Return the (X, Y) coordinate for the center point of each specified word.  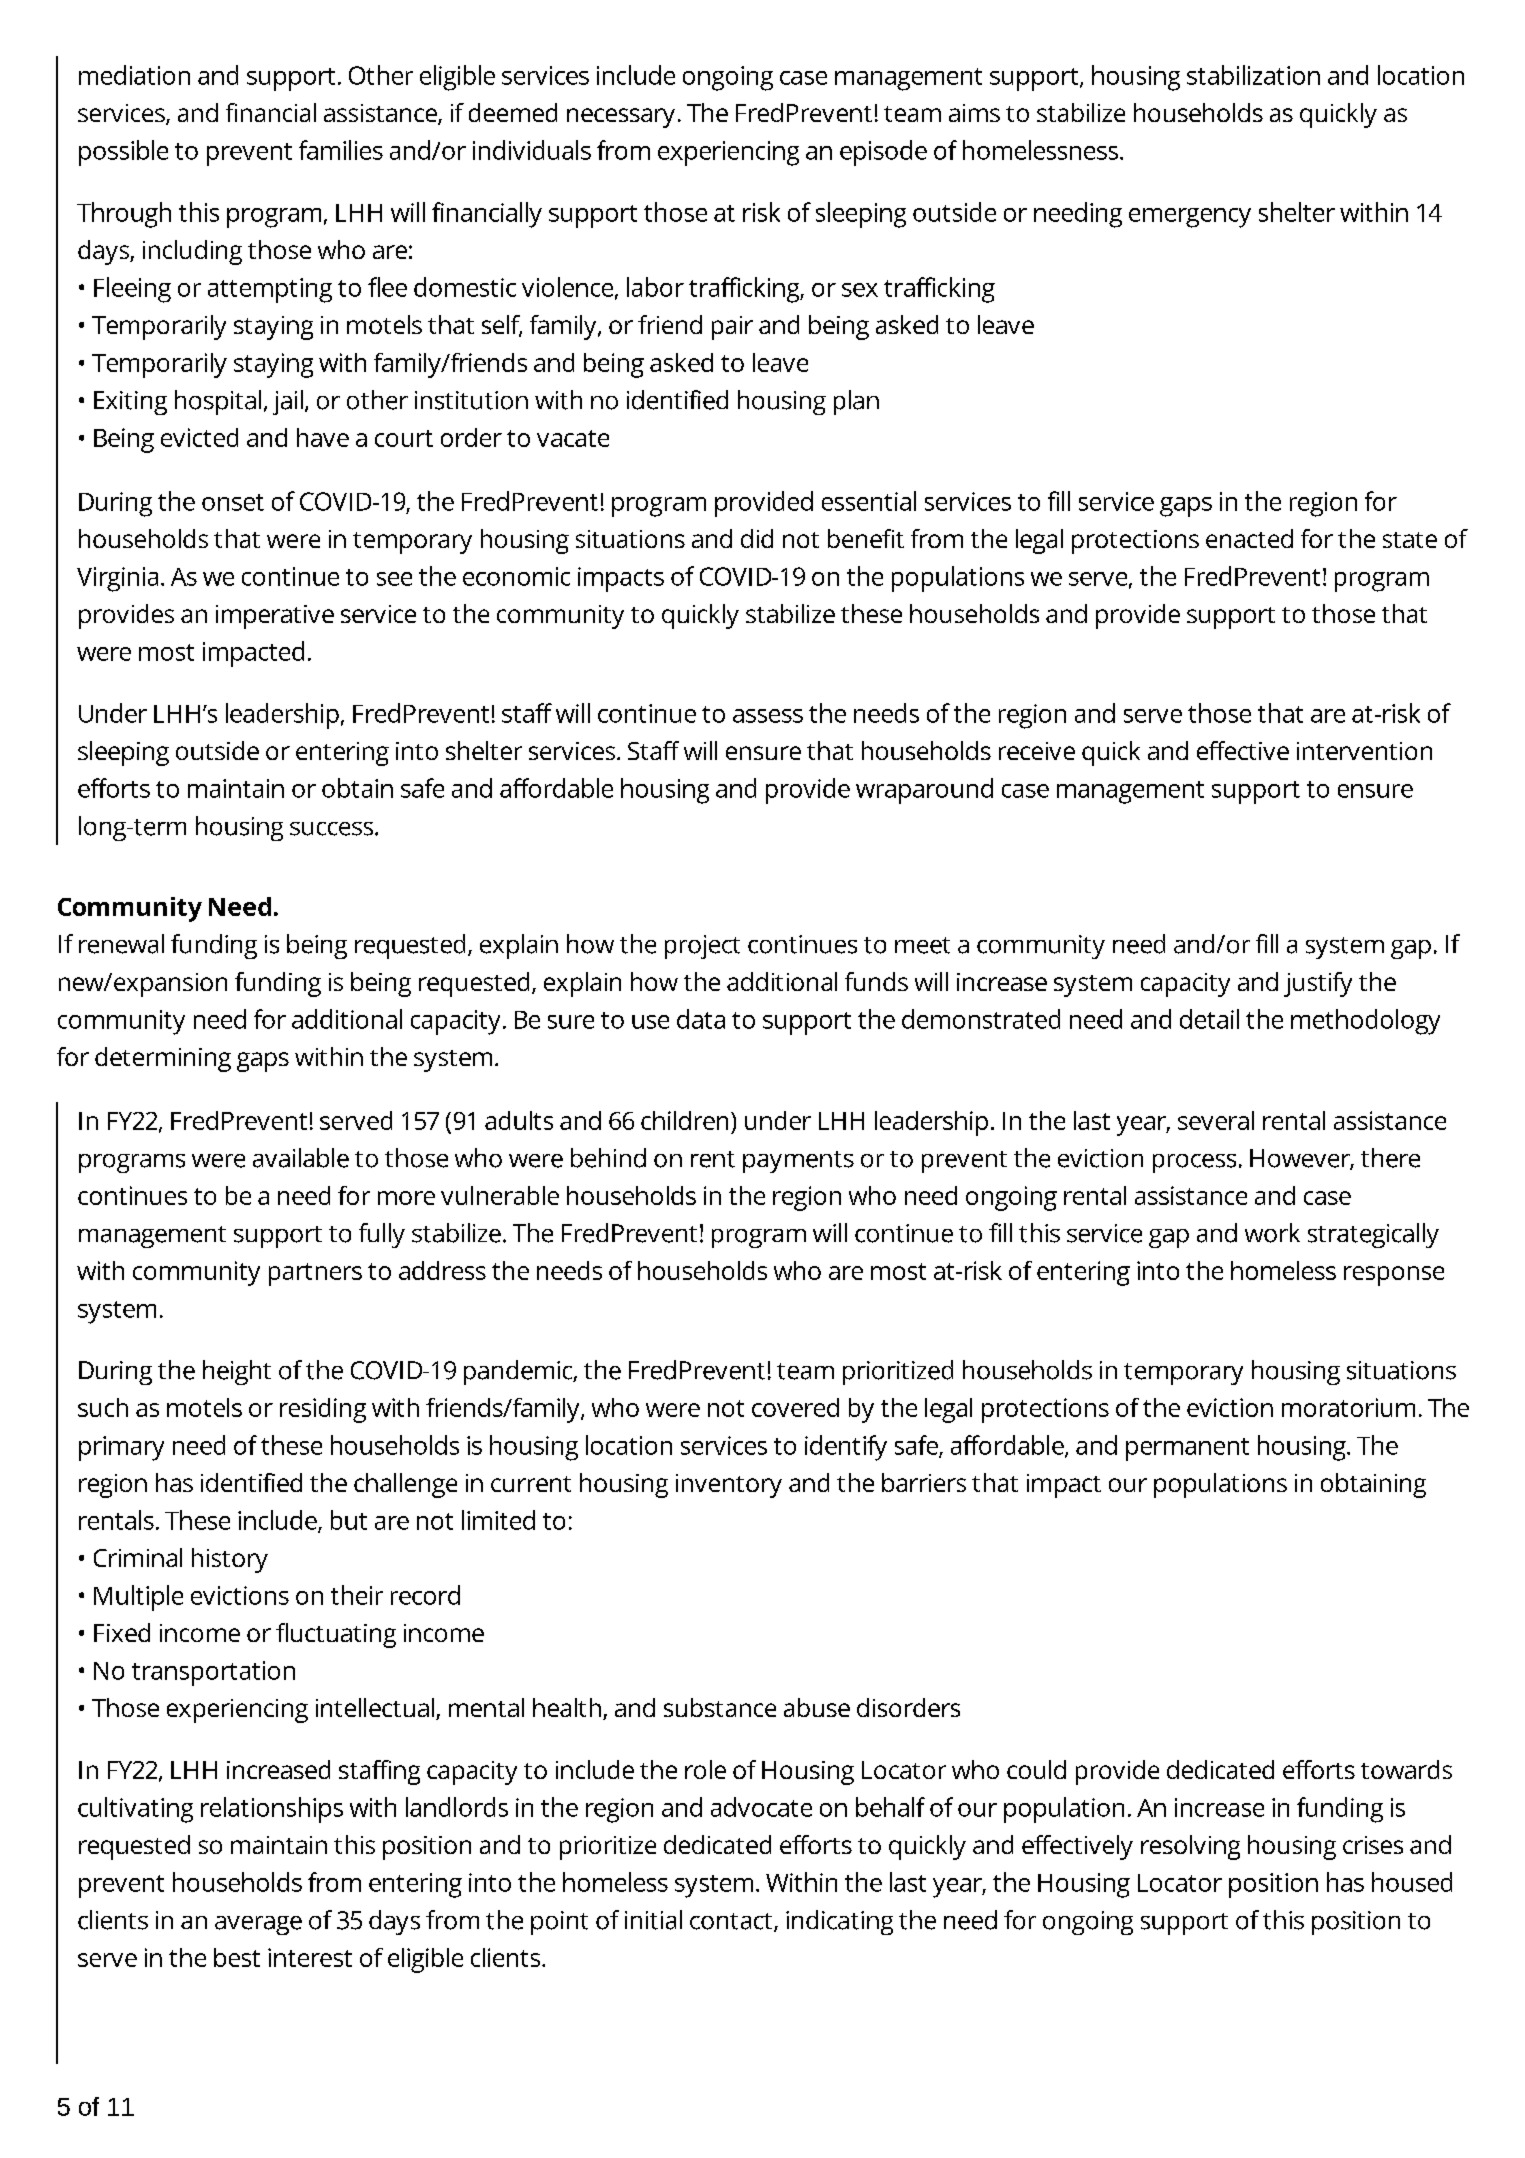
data (701, 1019)
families (341, 150)
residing (323, 1410)
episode (883, 153)
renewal (121, 944)
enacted (1249, 538)
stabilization (1253, 75)
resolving (1190, 1847)
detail (1209, 1019)
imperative (275, 617)
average (258, 1925)
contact (732, 1922)
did (757, 538)
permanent (1187, 1449)
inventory (729, 1486)
